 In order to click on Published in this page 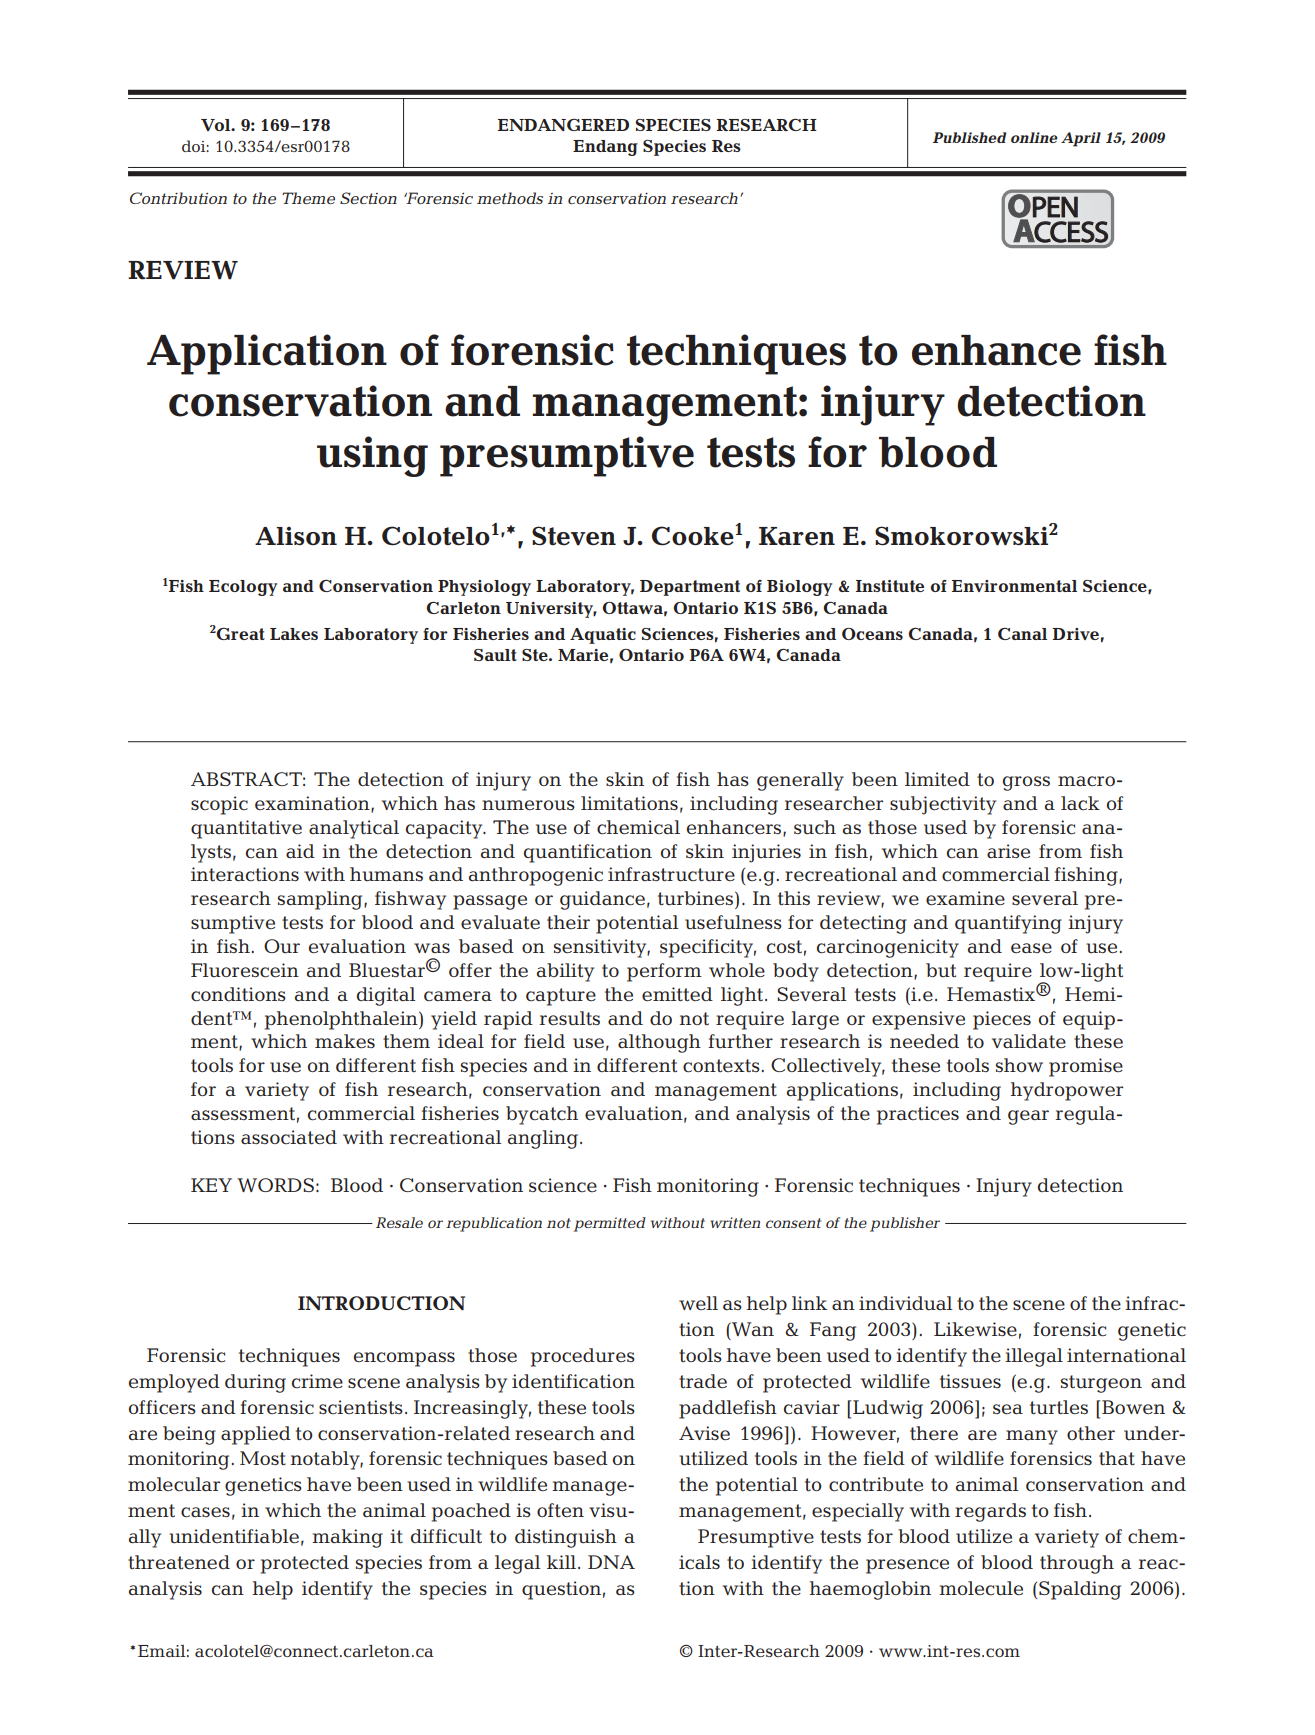, I will do `click(969, 137)`.
